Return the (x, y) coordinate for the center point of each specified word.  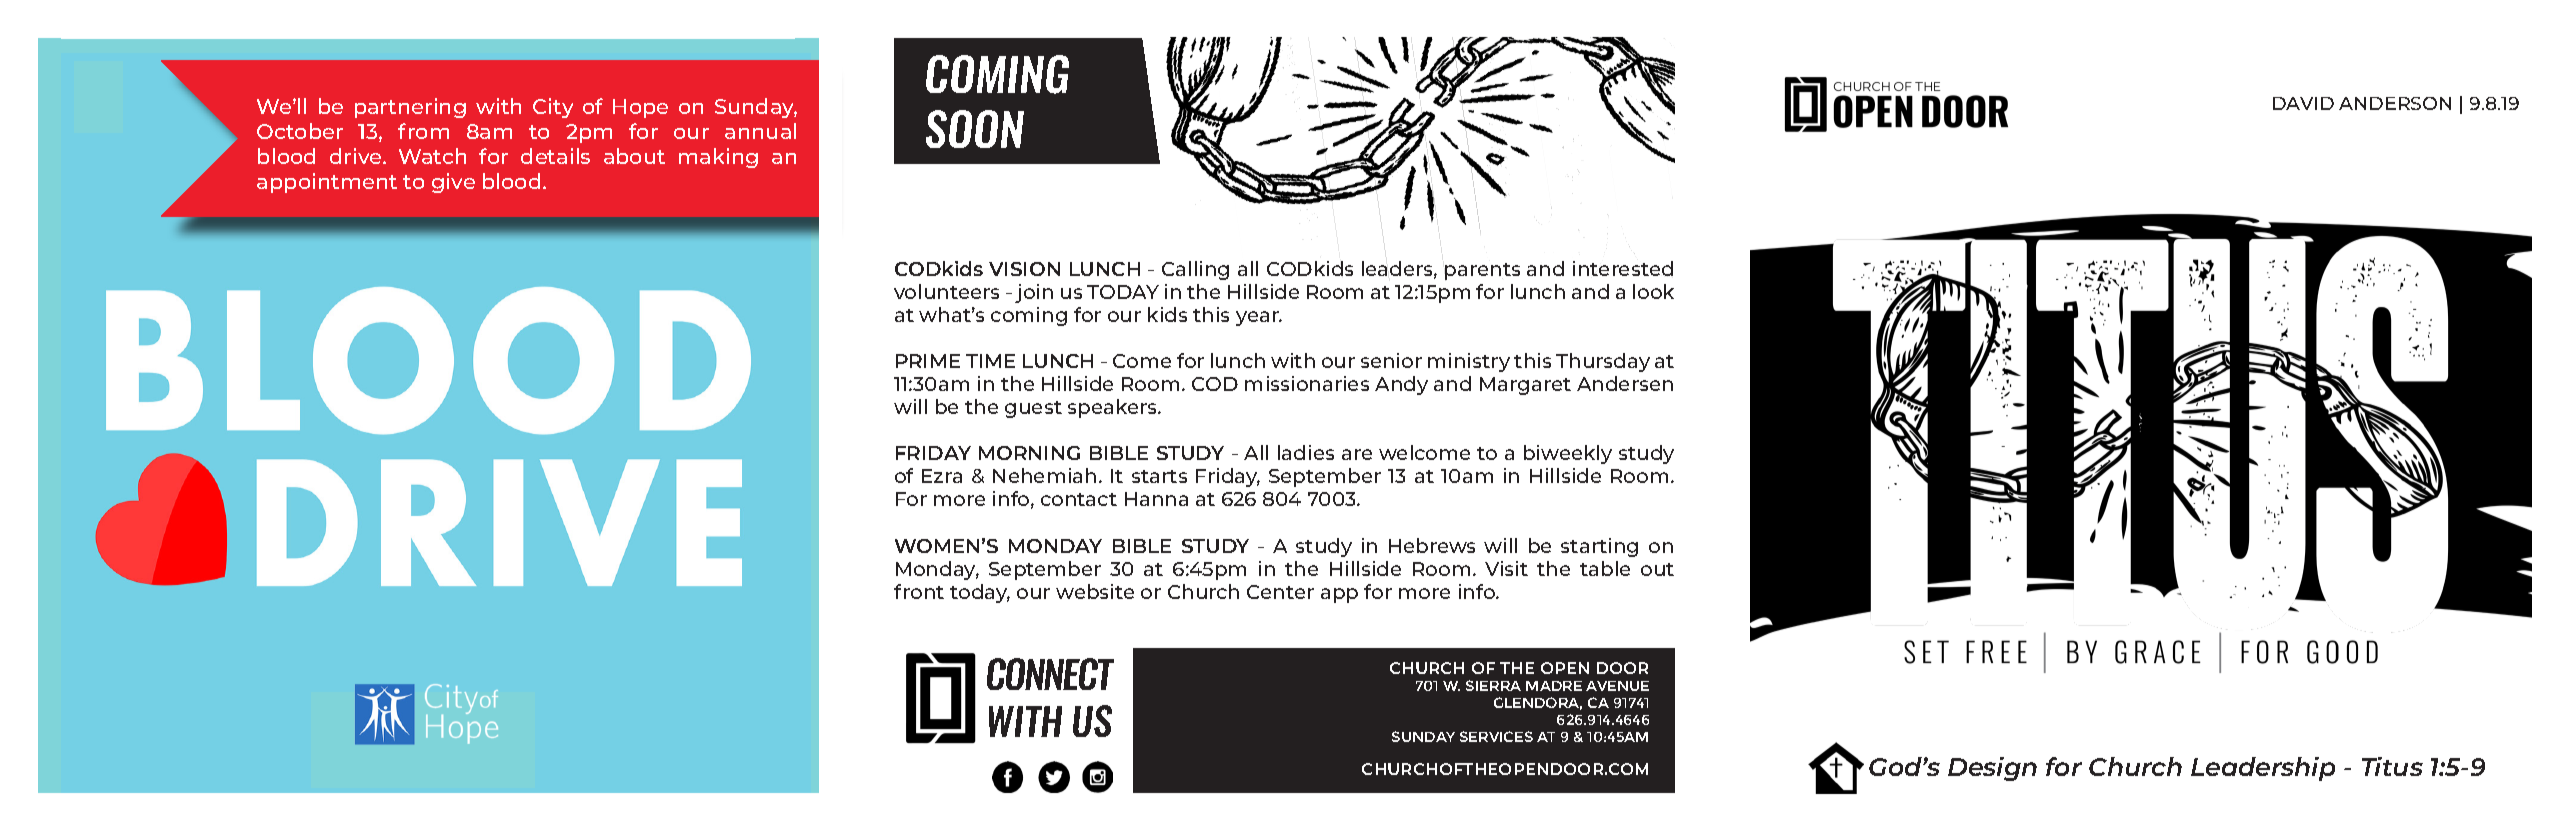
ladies (1306, 452)
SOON (975, 129)
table (1605, 568)
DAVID (2303, 103)
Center (1280, 592)
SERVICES (1496, 736)
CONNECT (1050, 674)
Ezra (942, 476)
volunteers (946, 291)
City (553, 108)
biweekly (1568, 454)
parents (1482, 271)
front (919, 591)
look (1653, 291)
